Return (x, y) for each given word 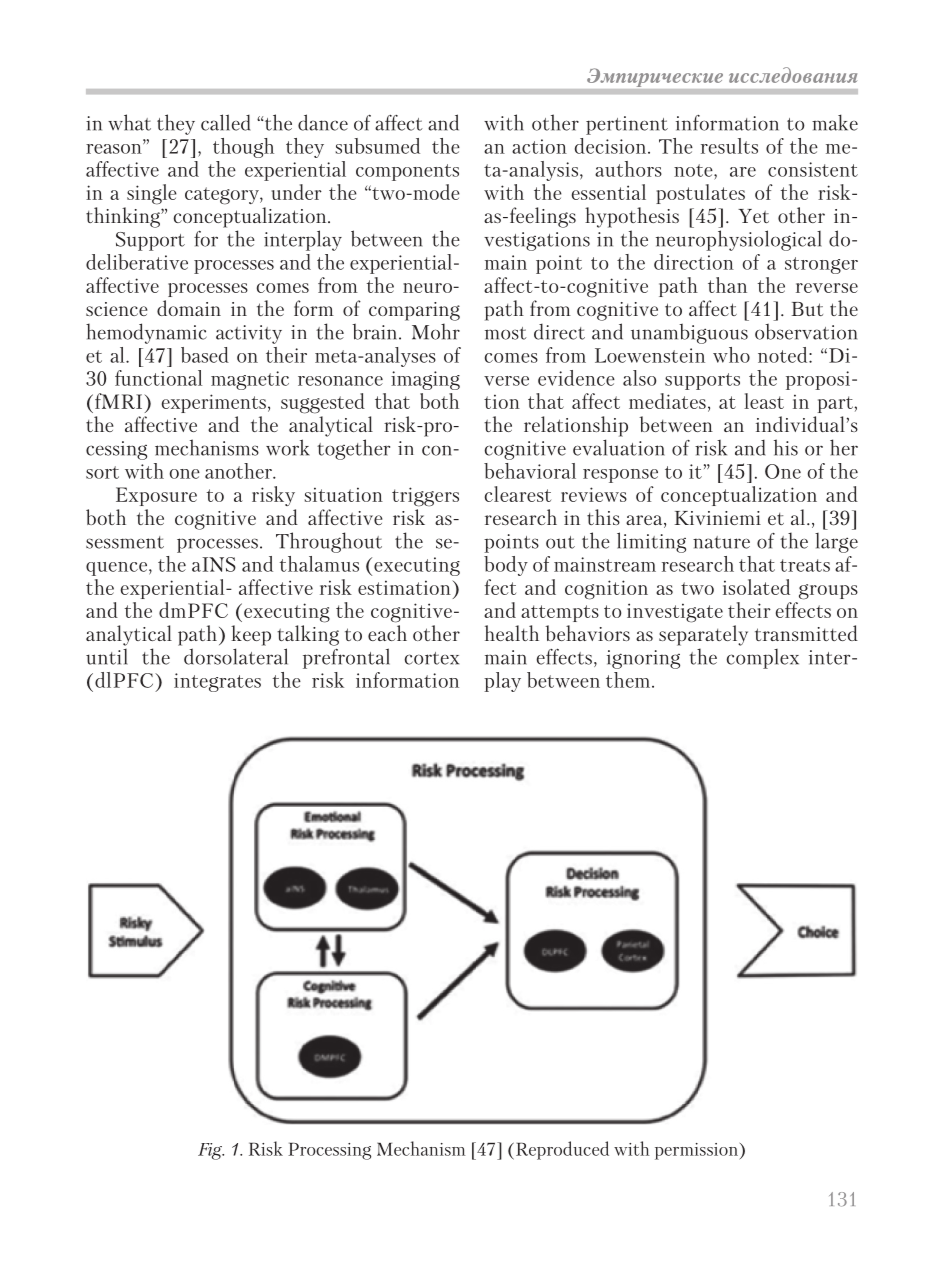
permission (697, 1151)
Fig (211, 1151)
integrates (217, 682)
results (729, 146)
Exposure (156, 496)
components (407, 172)
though (243, 148)
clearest (518, 494)
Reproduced (562, 1150)
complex (762, 659)
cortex (431, 658)
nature (721, 542)
